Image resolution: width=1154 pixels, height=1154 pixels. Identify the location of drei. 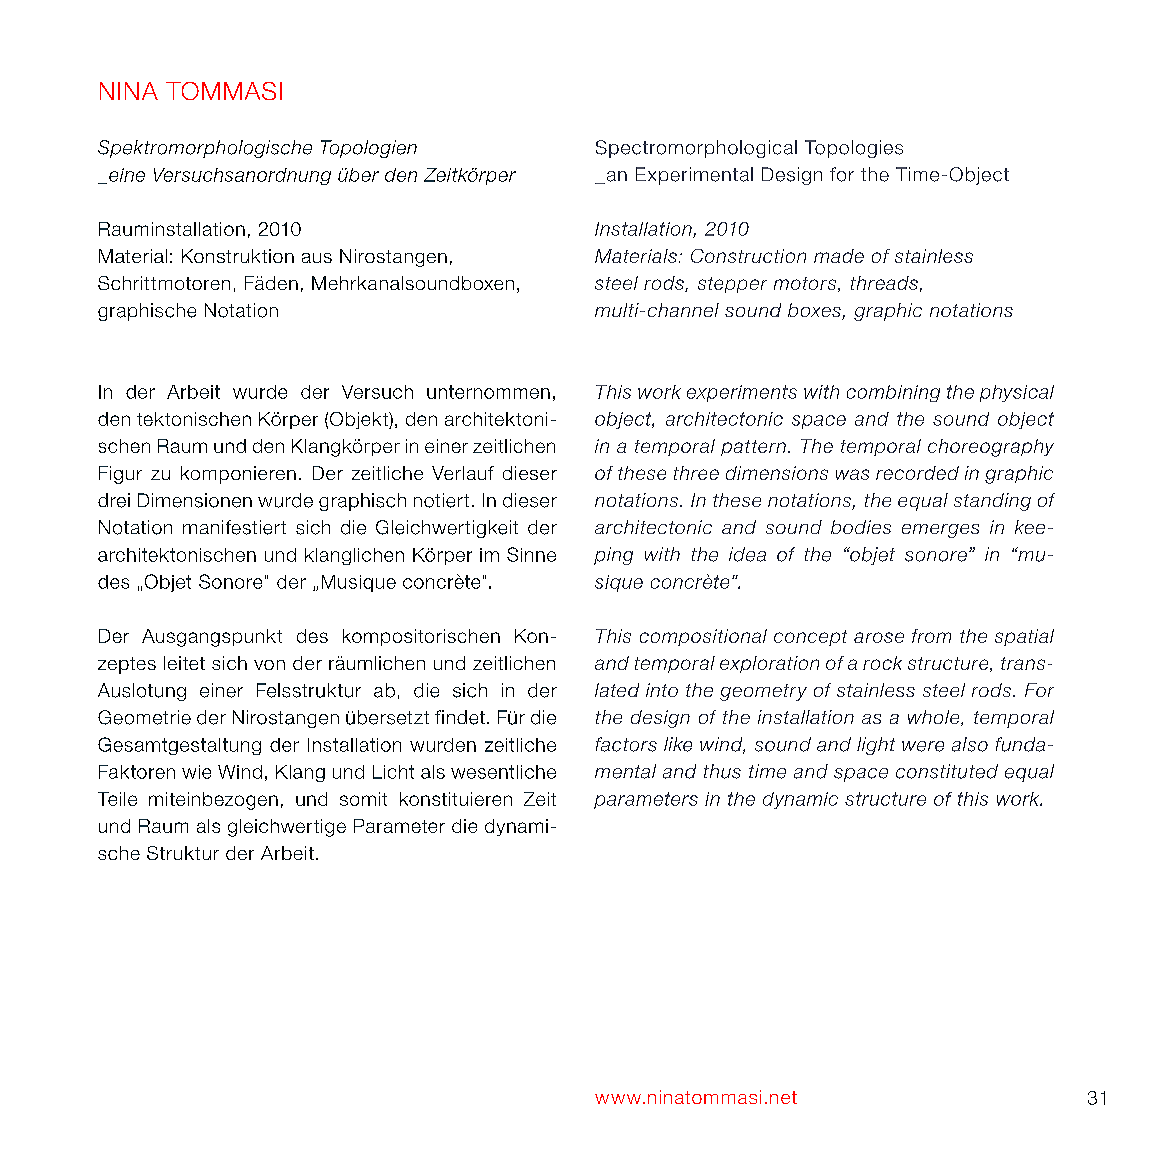
(114, 500).
